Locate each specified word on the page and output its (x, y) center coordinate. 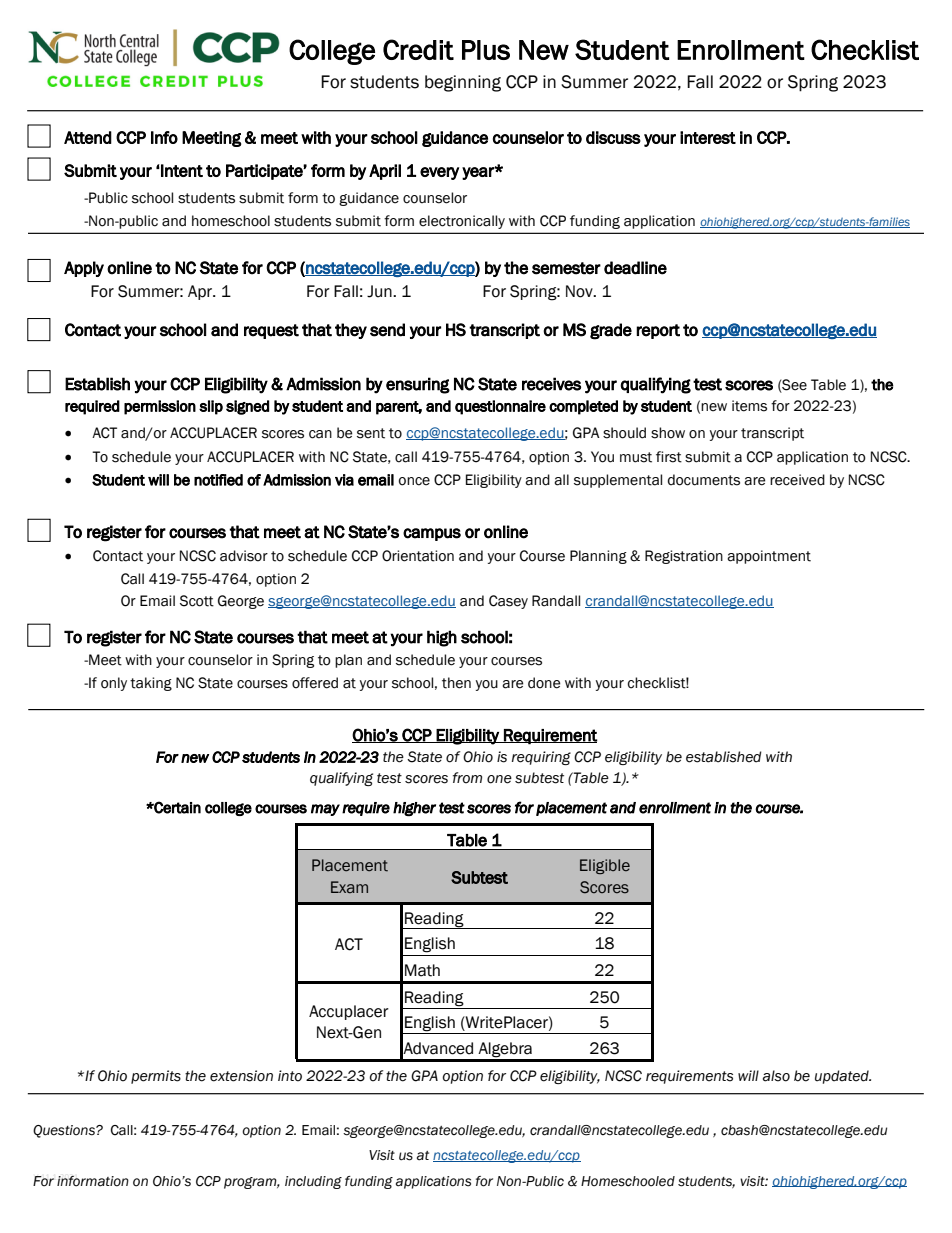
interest (708, 137)
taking (151, 684)
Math (422, 970)
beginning (463, 83)
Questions (65, 1131)
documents (704, 480)
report (658, 331)
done (544, 683)
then (456, 683)
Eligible (605, 866)
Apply (84, 269)
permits (156, 1077)
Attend (88, 137)
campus (432, 534)
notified (218, 480)
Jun (380, 291)
